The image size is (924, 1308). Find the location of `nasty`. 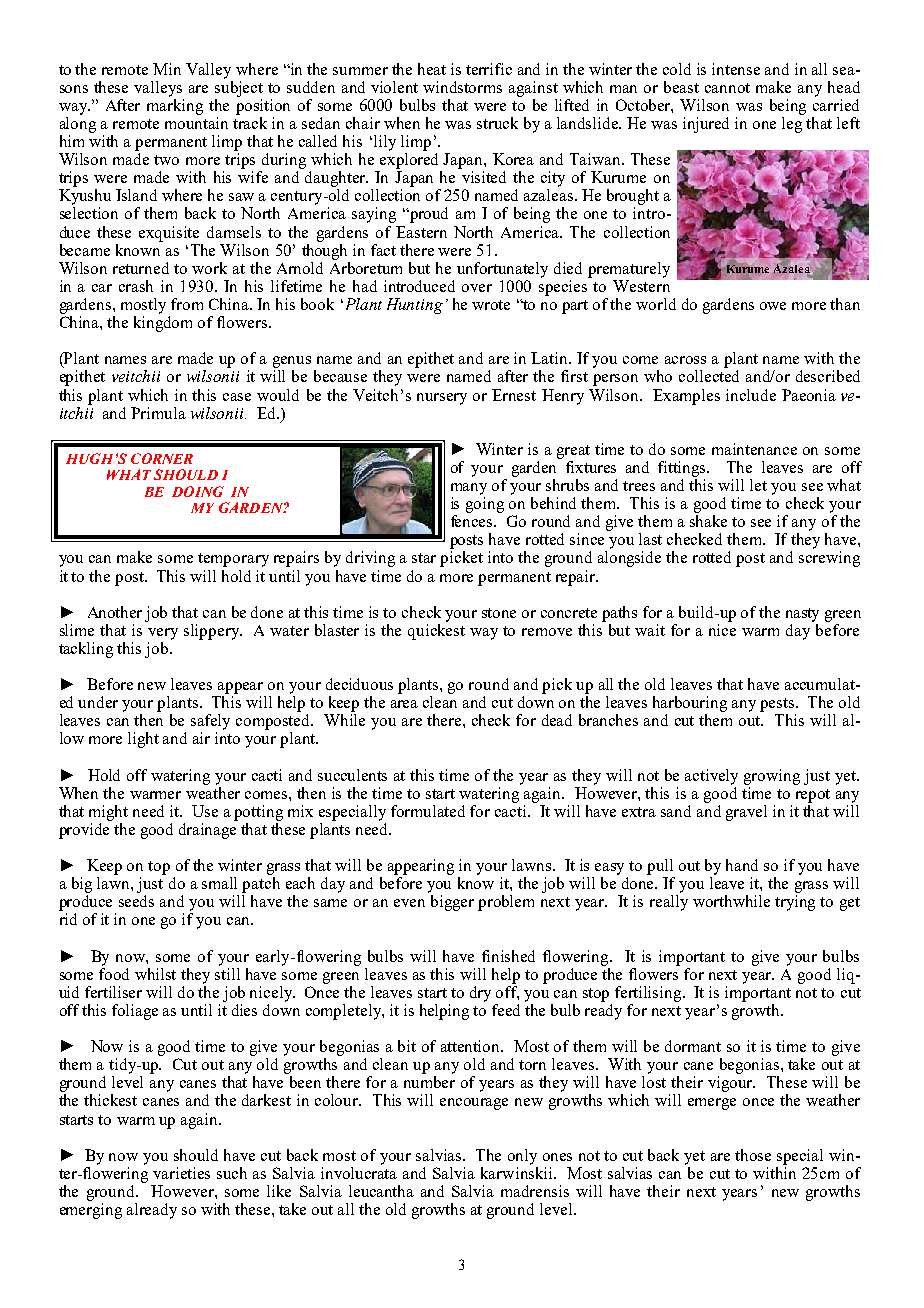

nasty is located at coordinates (802, 615).
